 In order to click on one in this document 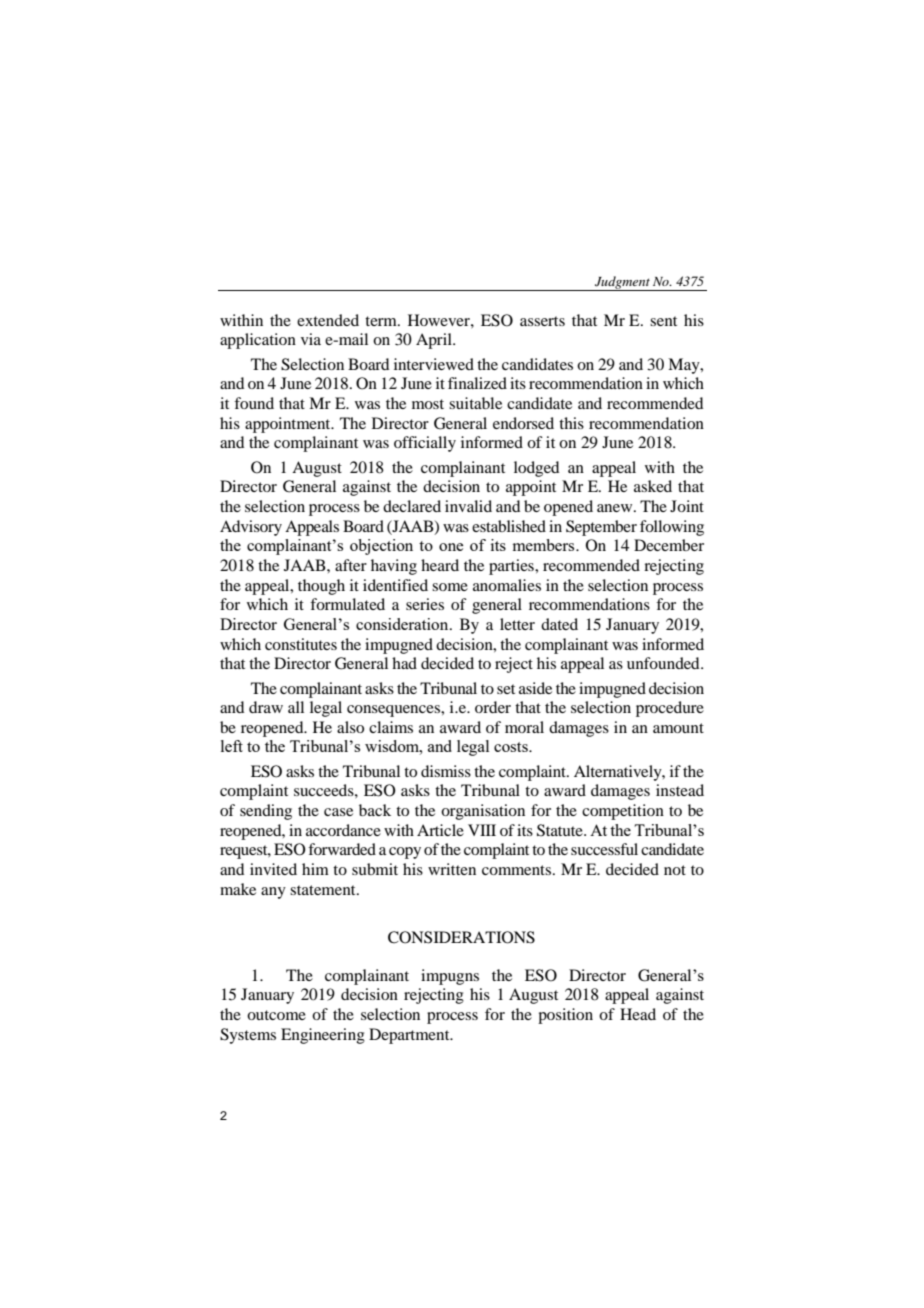, I will do `click(451, 547)`.
